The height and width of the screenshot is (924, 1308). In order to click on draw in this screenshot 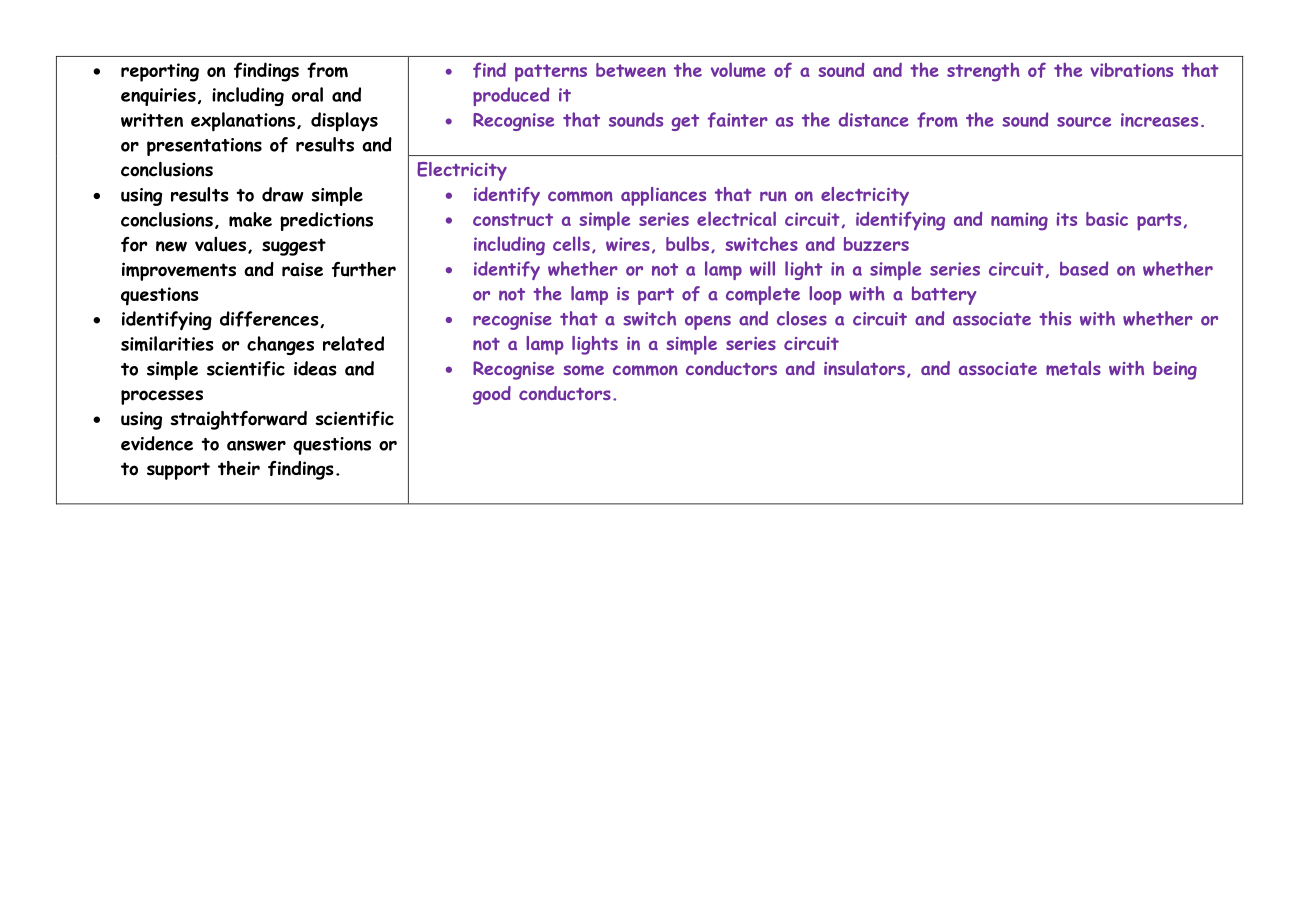, I will do `click(283, 194)`.
